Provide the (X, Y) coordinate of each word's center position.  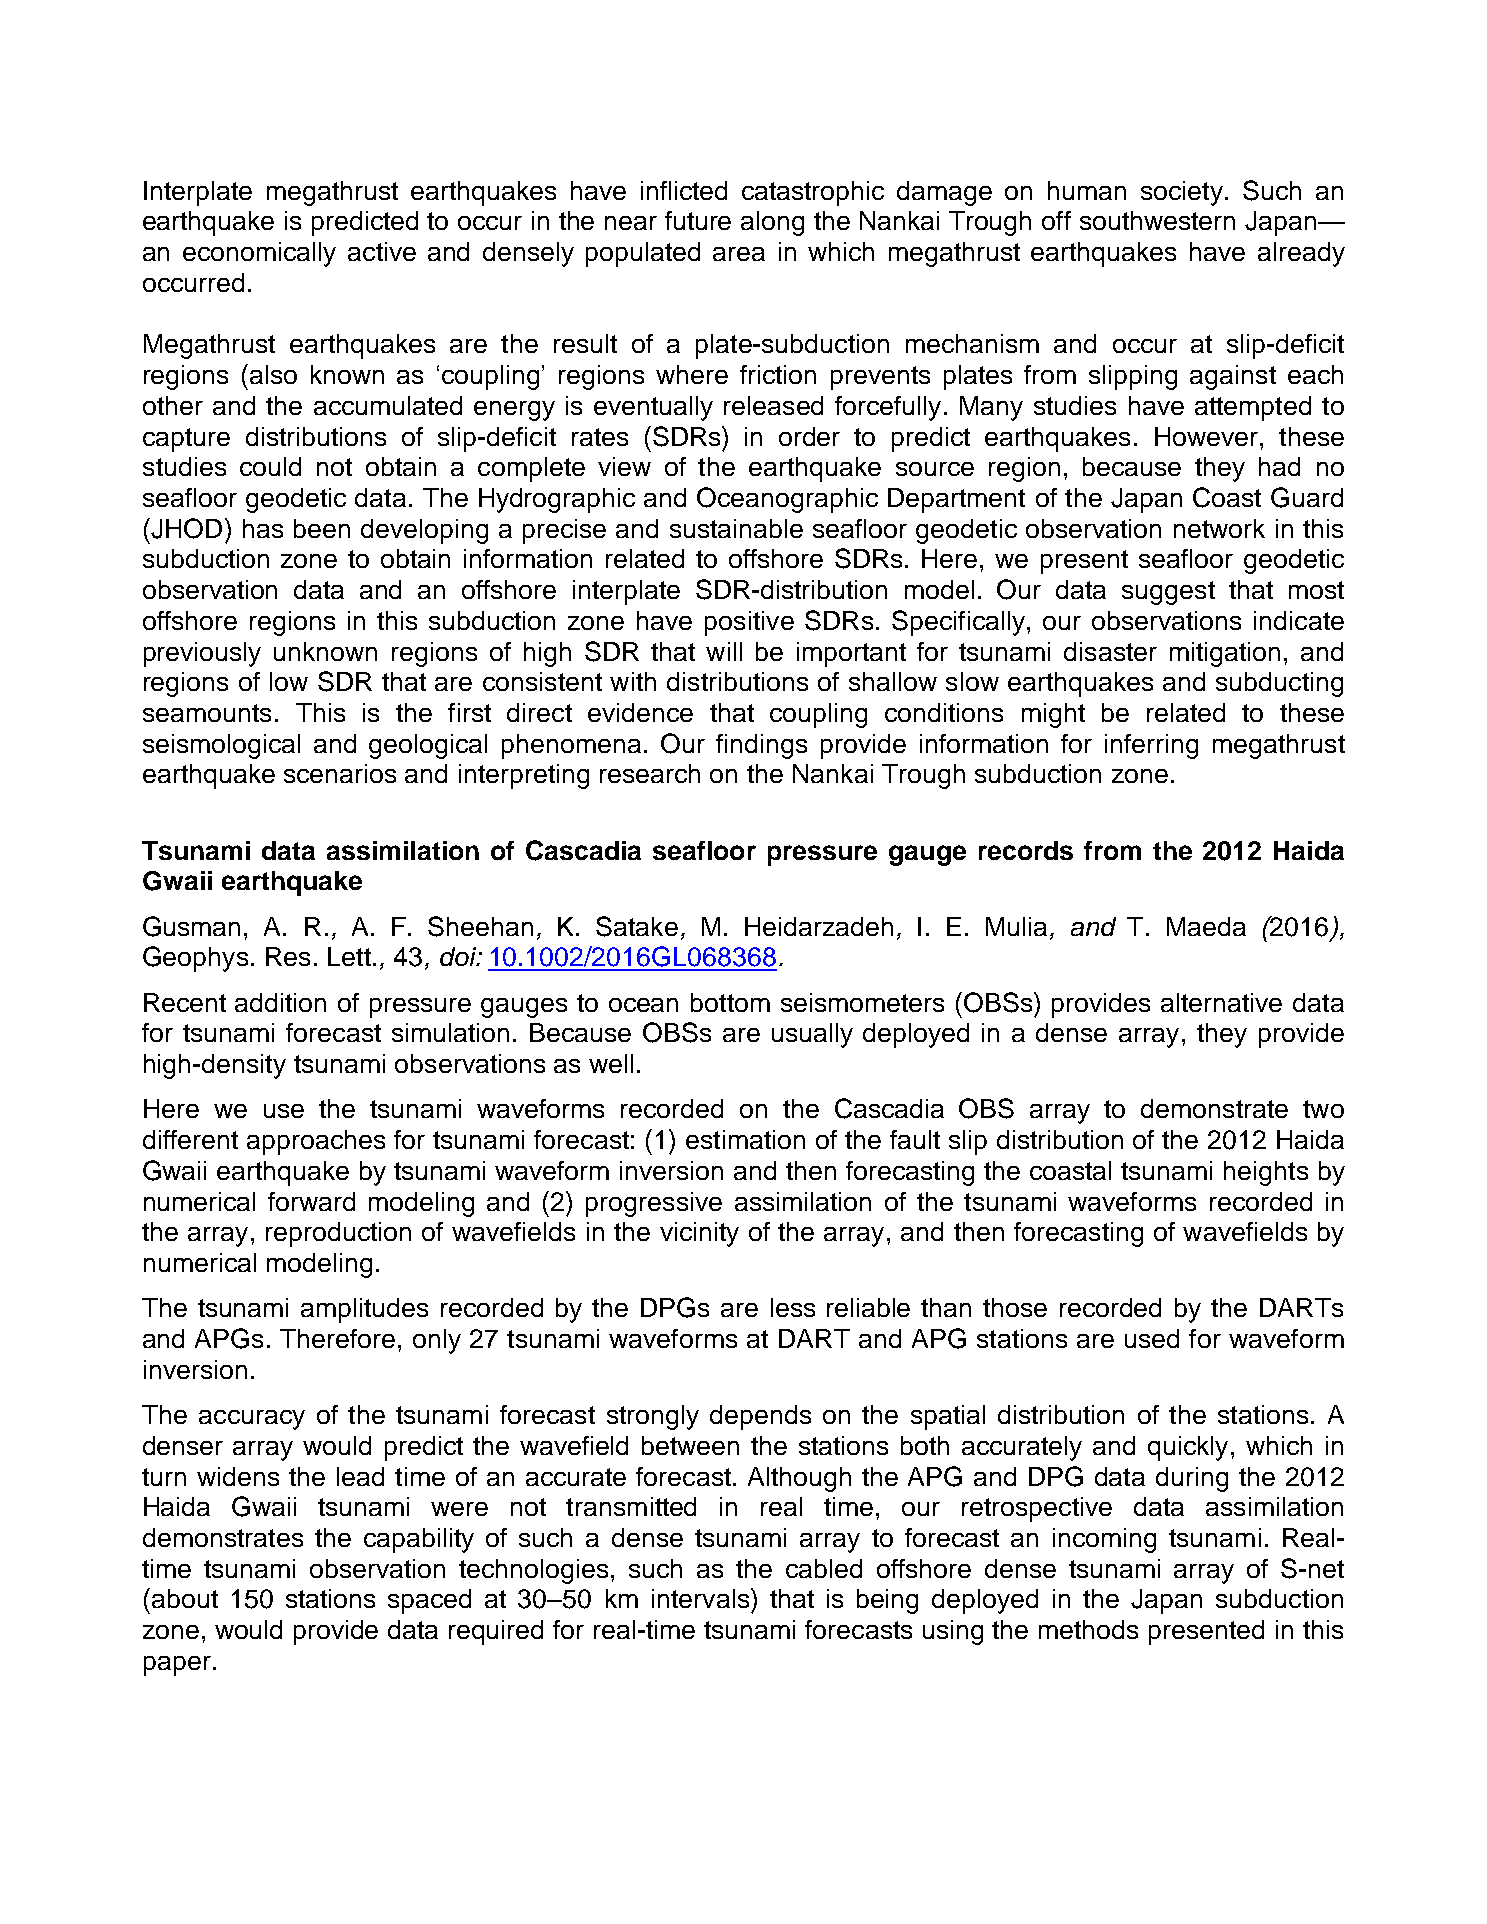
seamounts (207, 713)
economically (259, 254)
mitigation (1225, 654)
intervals (700, 1598)
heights (1266, 1173)
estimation (745, 1139)
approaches (316, 1142)
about (185, 1598)
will (724, 651)
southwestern (1157, 220)
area (739, 254)
